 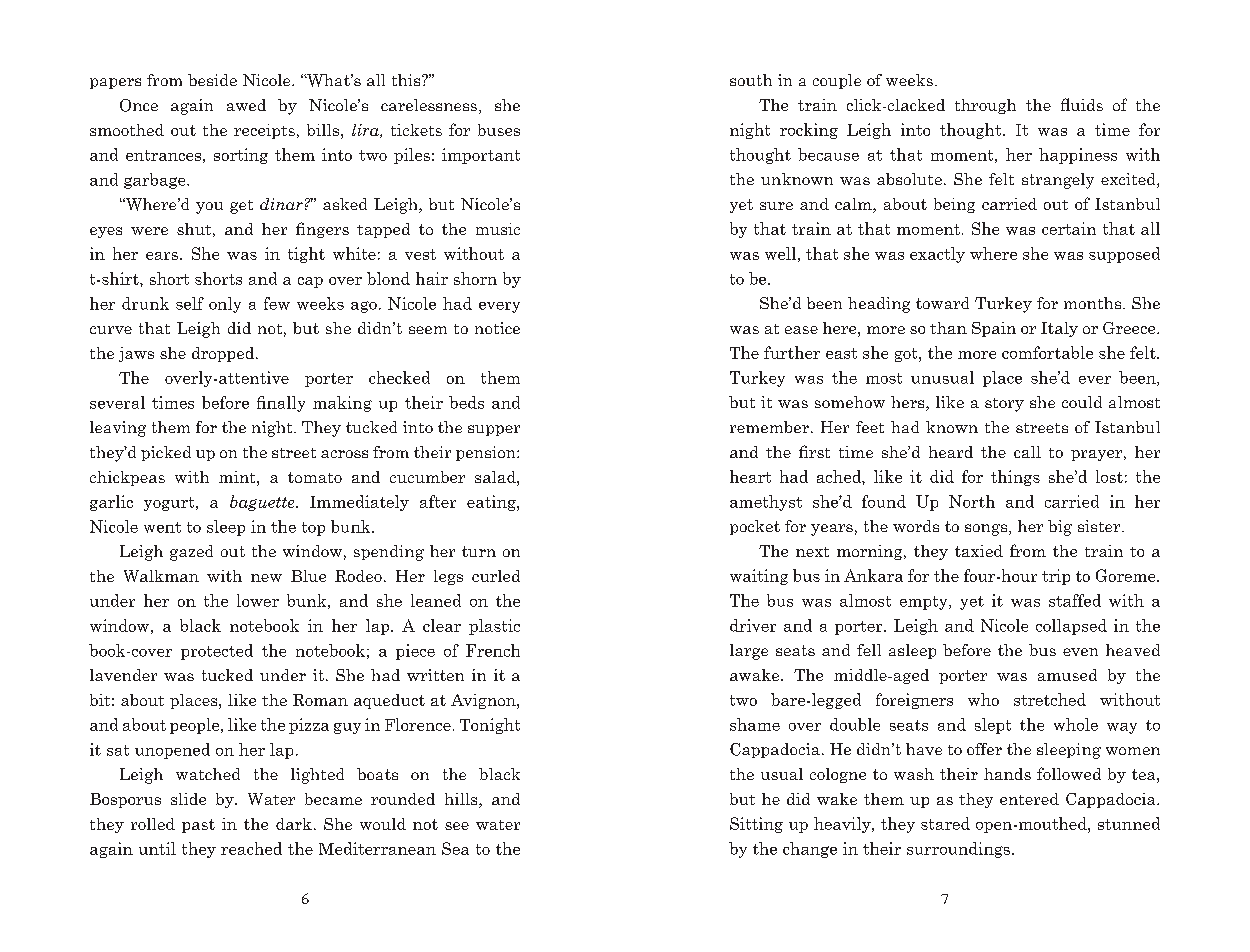 I want to click on trip, so click(x=1056, y=577).
